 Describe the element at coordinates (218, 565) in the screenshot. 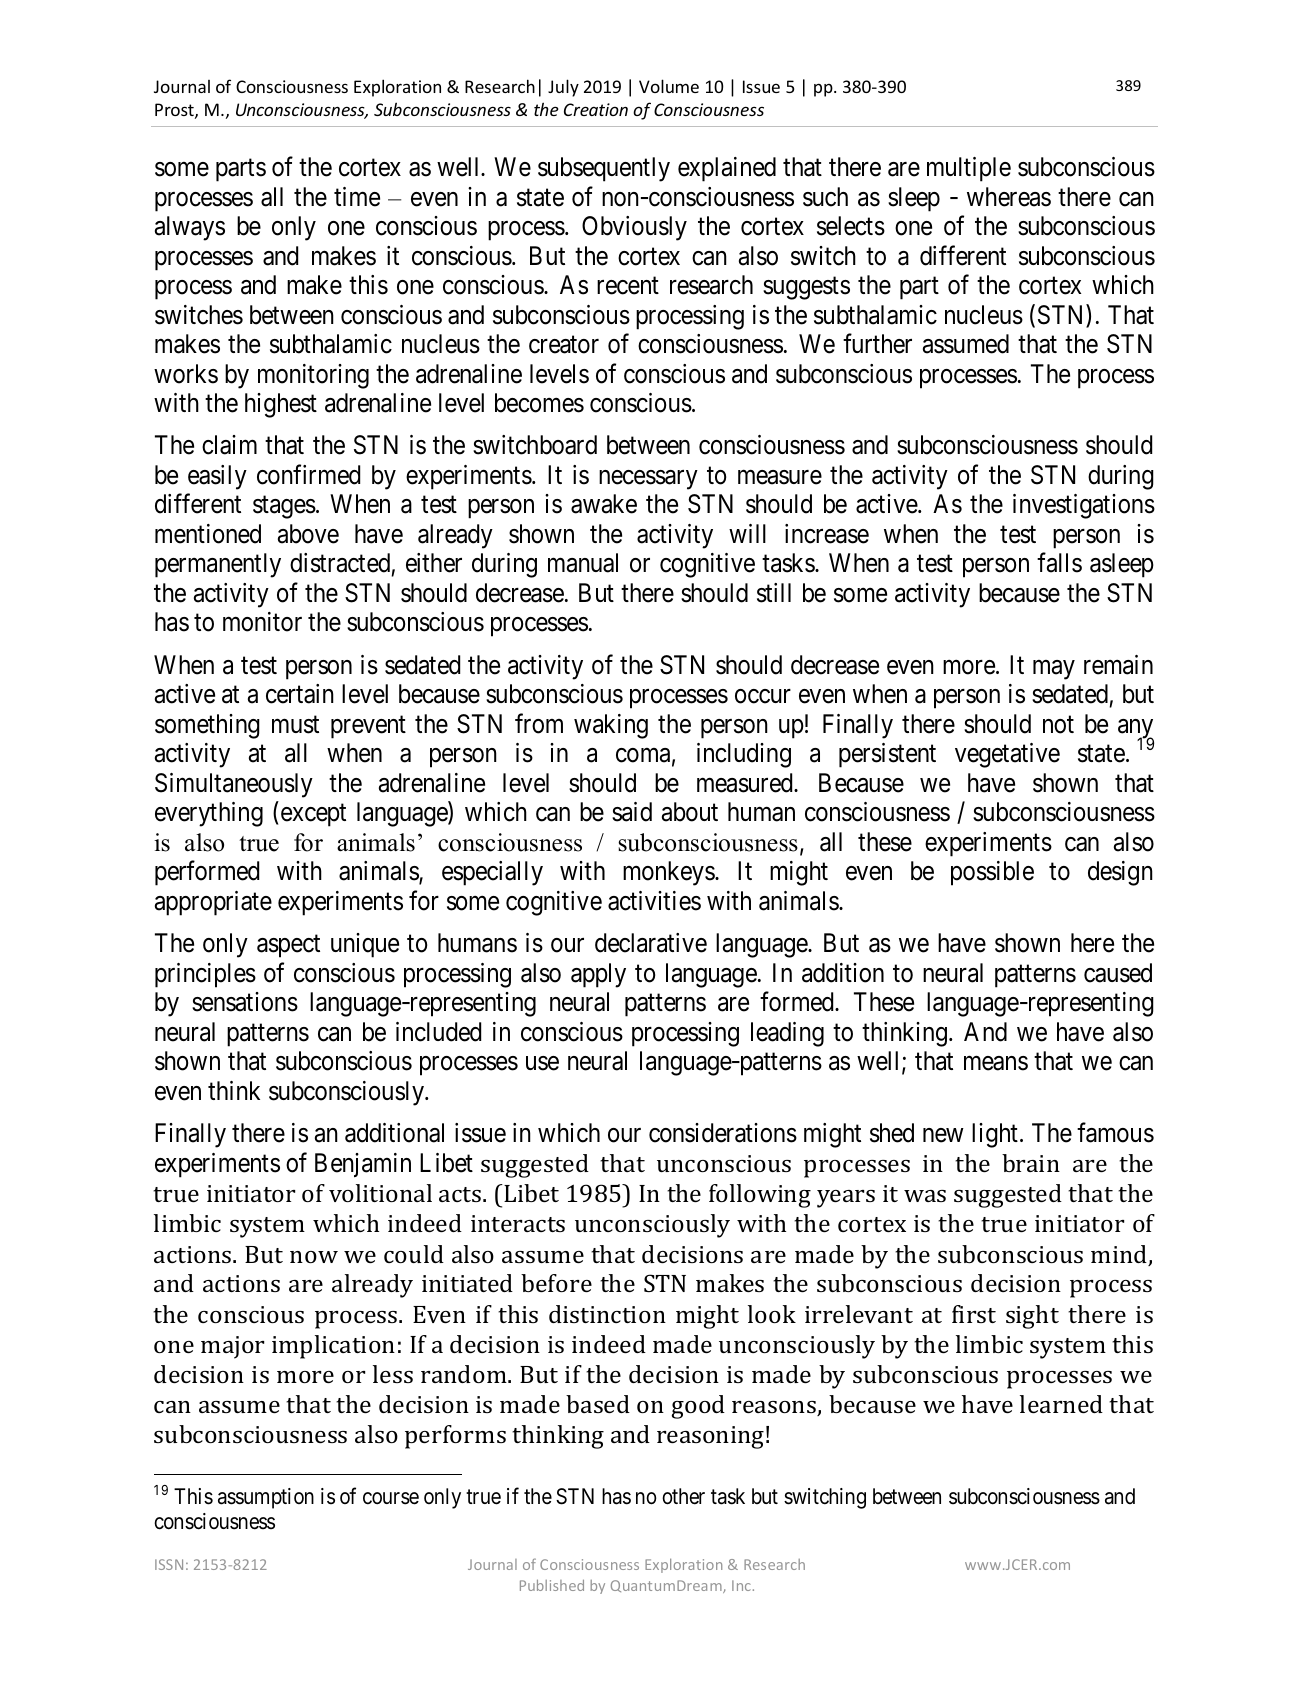

I see `permanently` at that location.
